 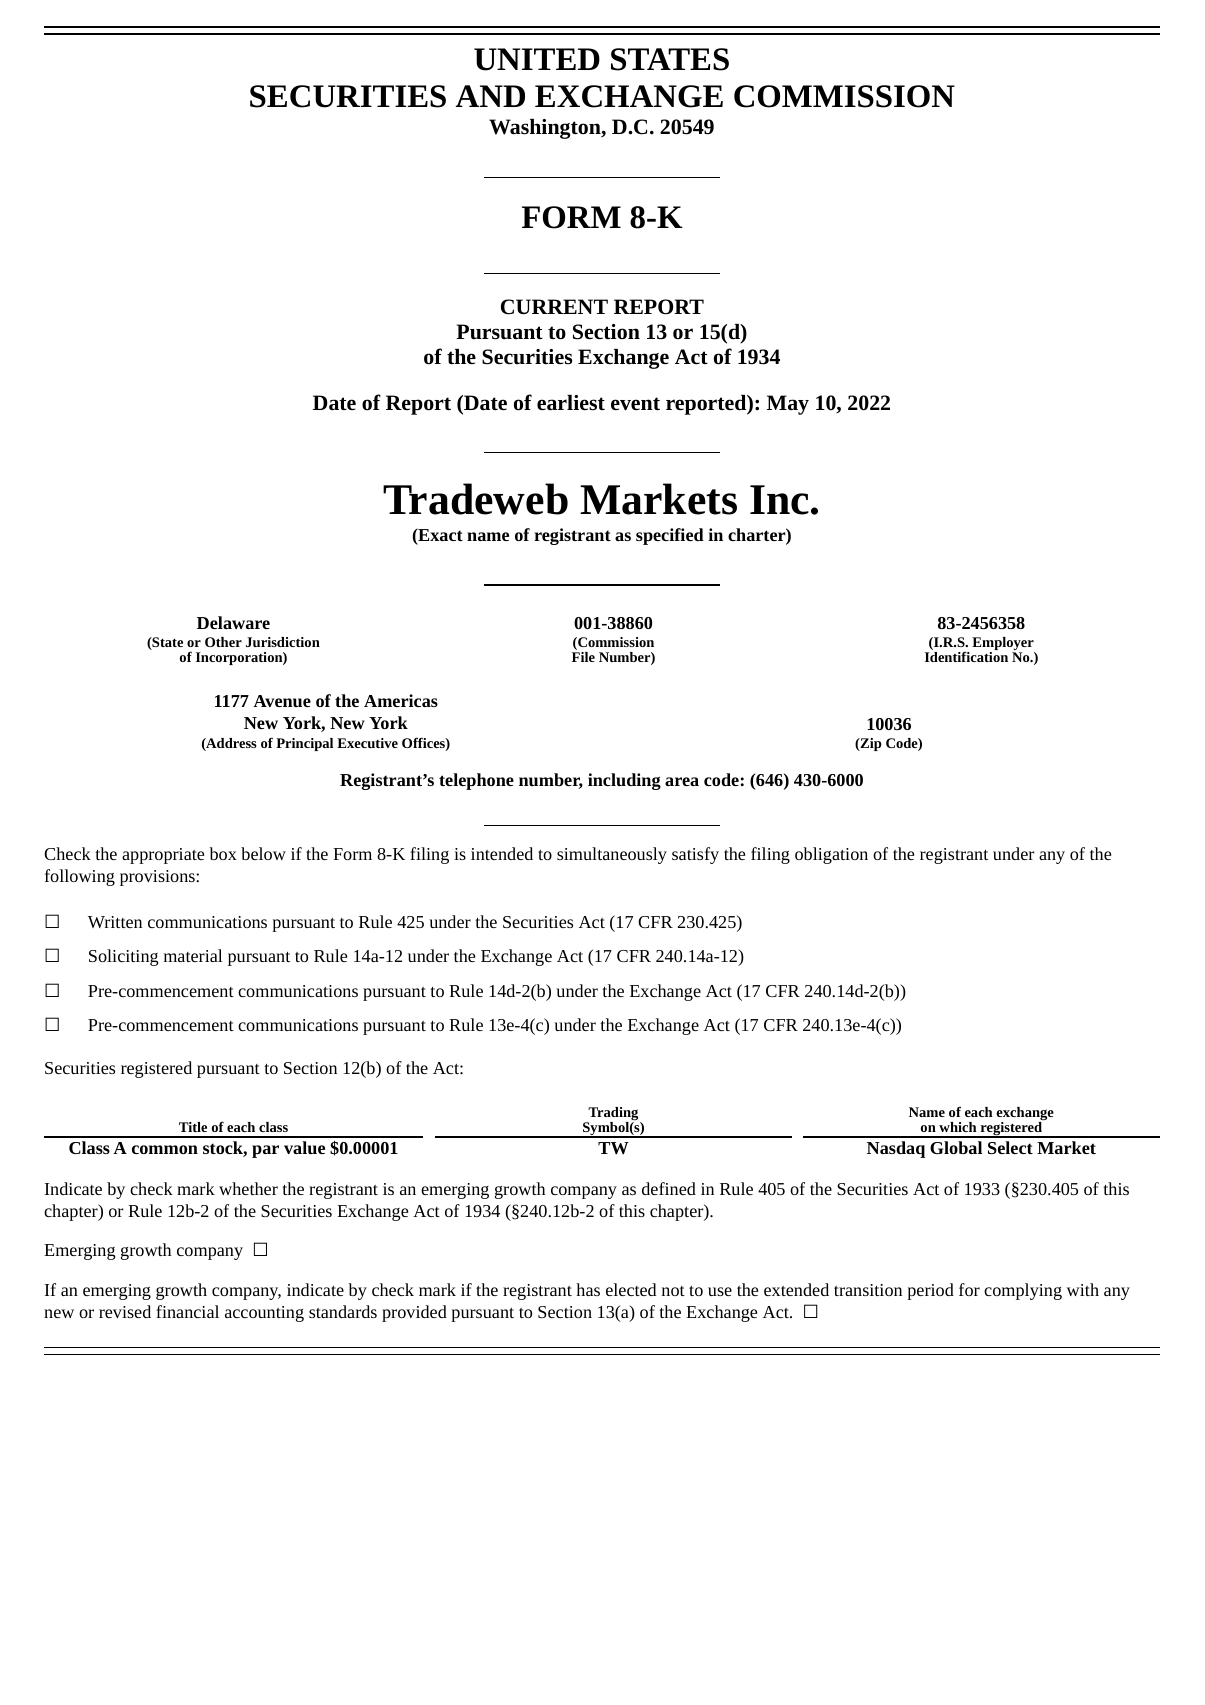 I want to click on period, so click(x=930, y=1291).
